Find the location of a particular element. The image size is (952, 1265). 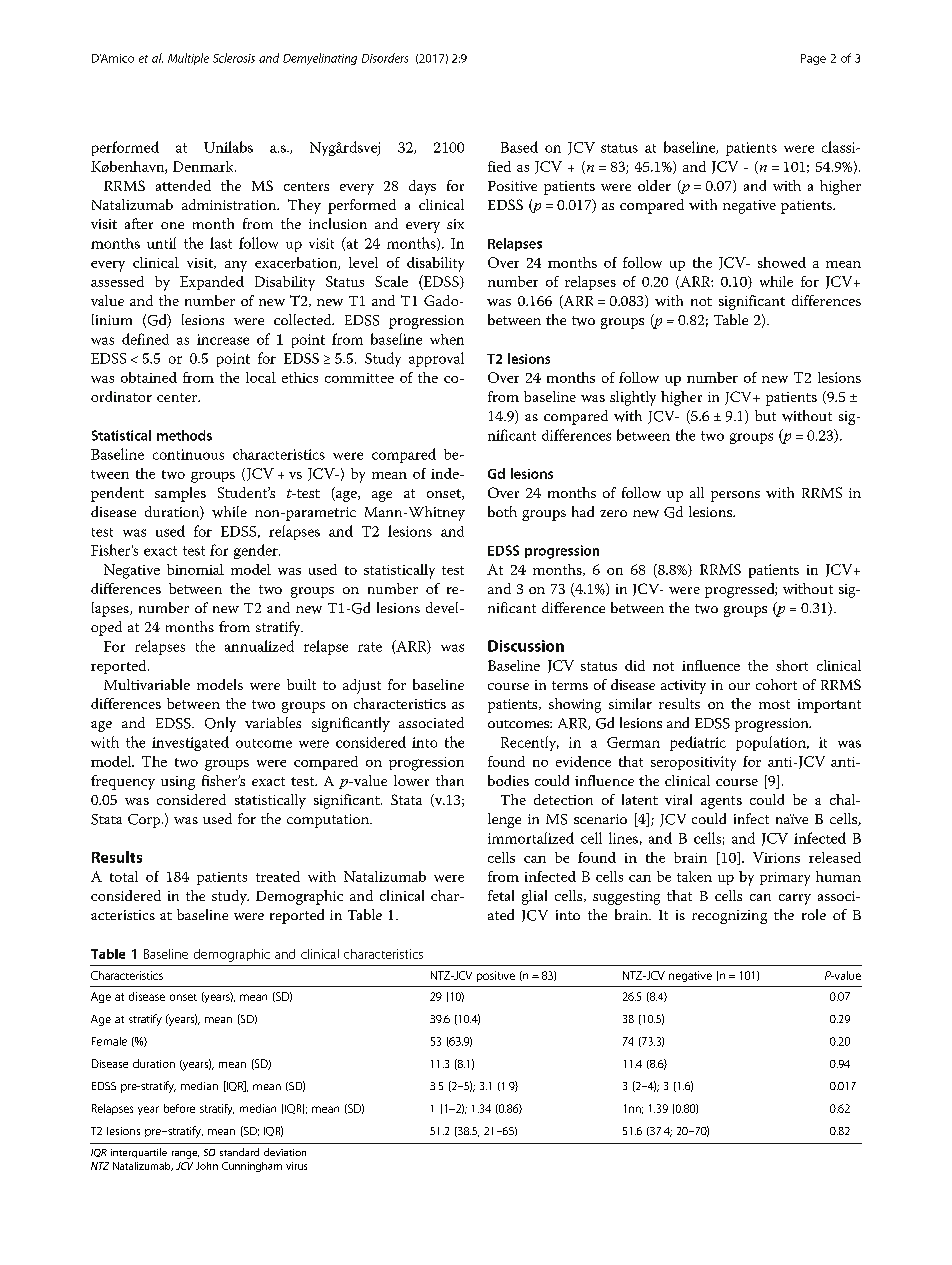

both is located at coordinates (502, 511).
